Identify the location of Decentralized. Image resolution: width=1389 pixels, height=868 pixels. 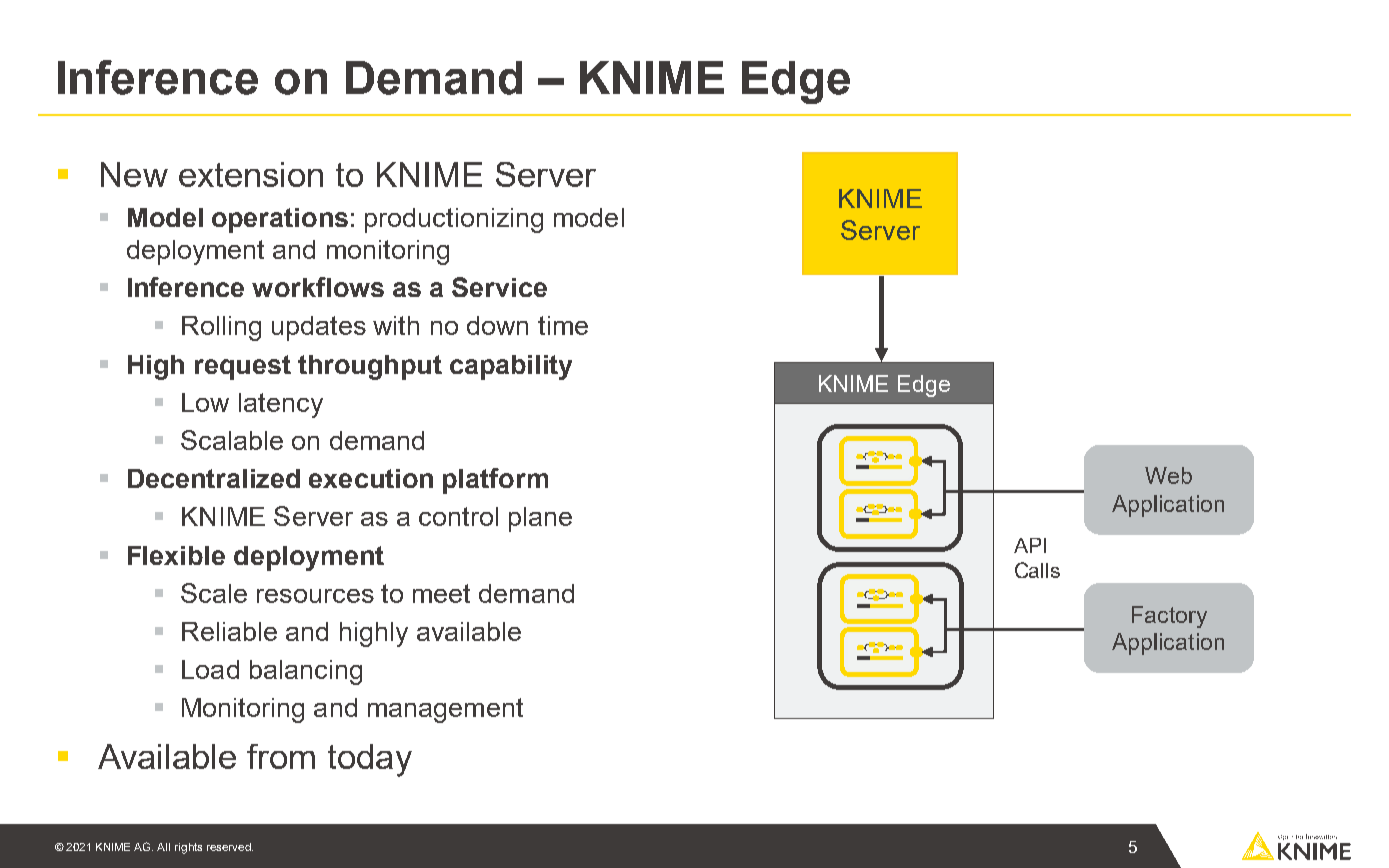
(214, 478).
